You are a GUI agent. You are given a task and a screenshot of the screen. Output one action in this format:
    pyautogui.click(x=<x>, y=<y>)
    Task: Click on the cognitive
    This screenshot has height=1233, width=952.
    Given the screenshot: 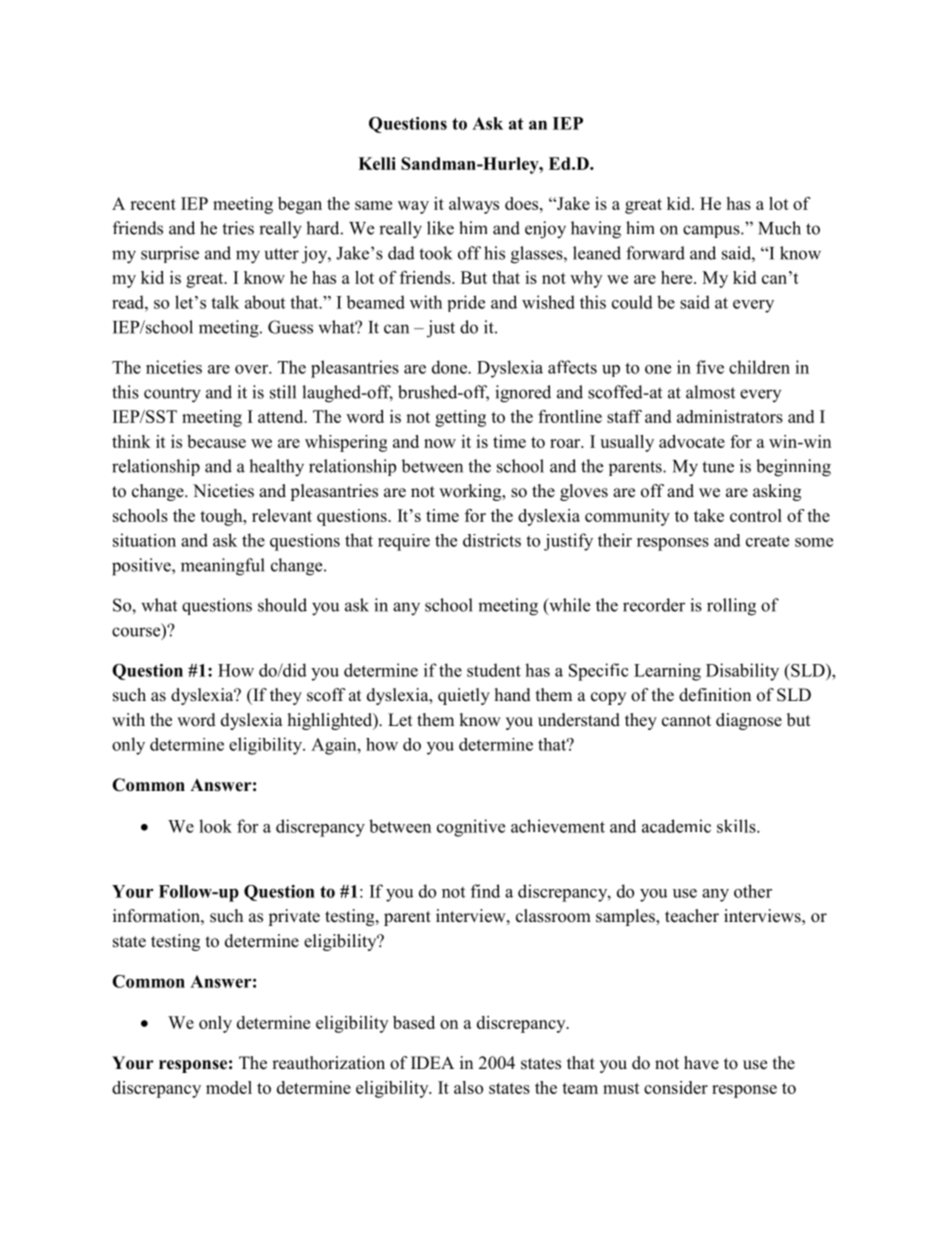 What is the action you would take?
    pyautogui.click(x=471, y=828)
